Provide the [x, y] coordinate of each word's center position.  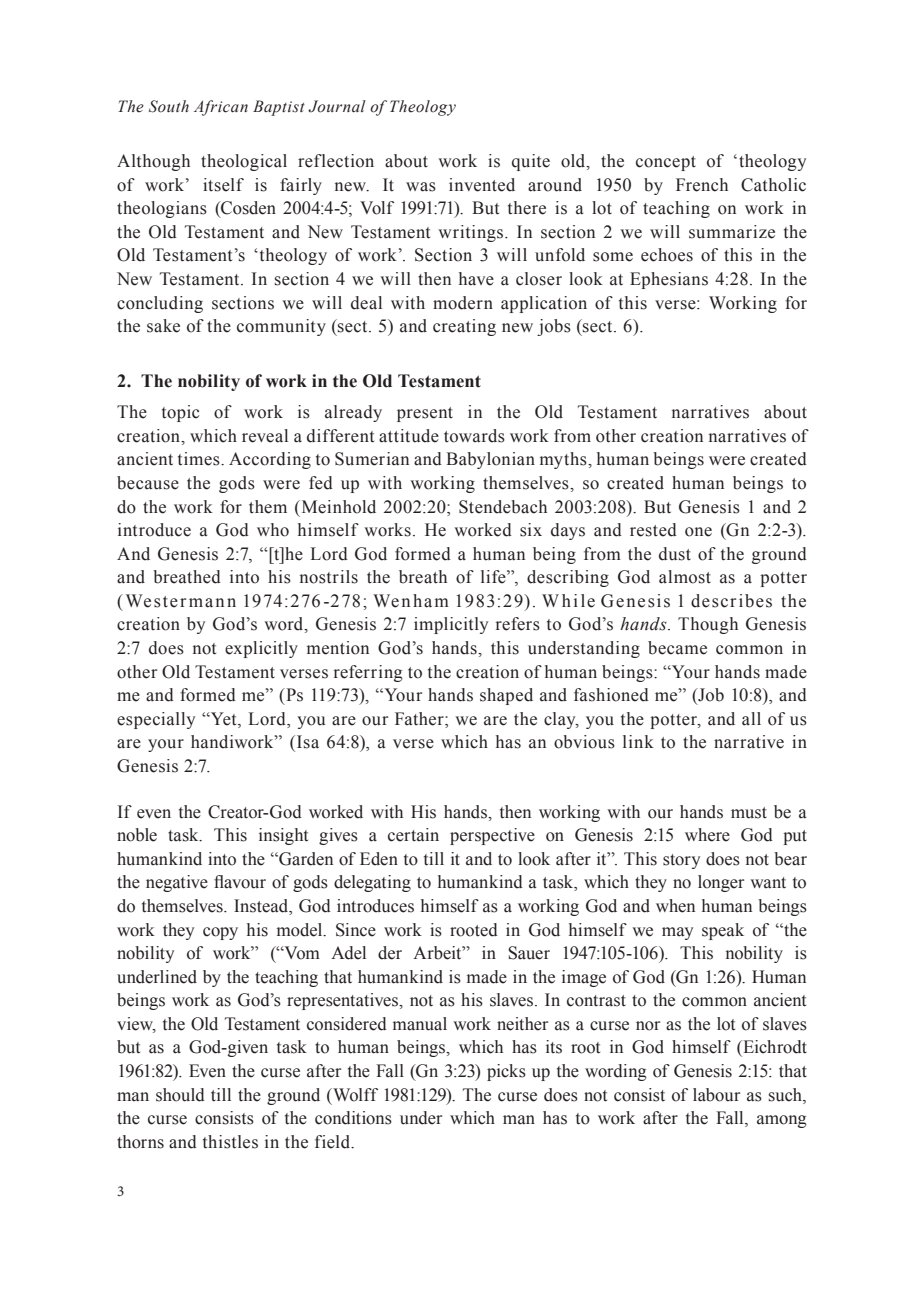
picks [506, 1072]
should [180, 1095]
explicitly [261, 649]
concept [666, 163]
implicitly [451, 625]
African [221, 108]
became [677, 648]
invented [482, 185]
